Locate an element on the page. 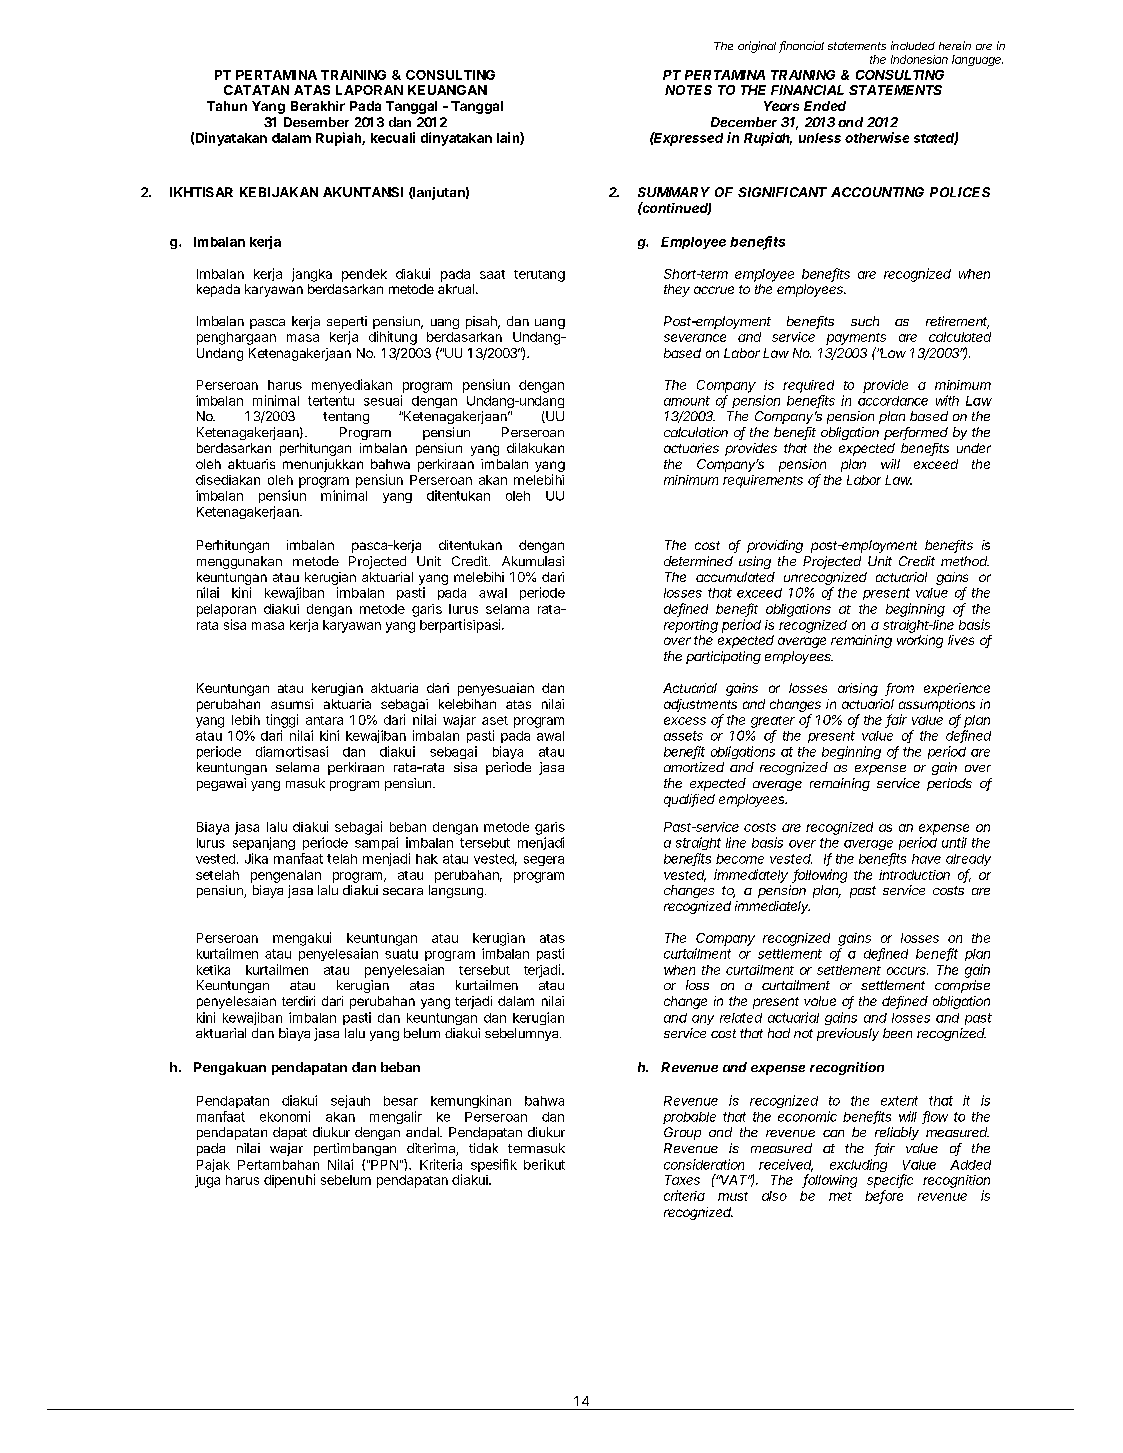 The width and height of the page is (1123, 1453). reporting is located at coordinates (691, 626).
